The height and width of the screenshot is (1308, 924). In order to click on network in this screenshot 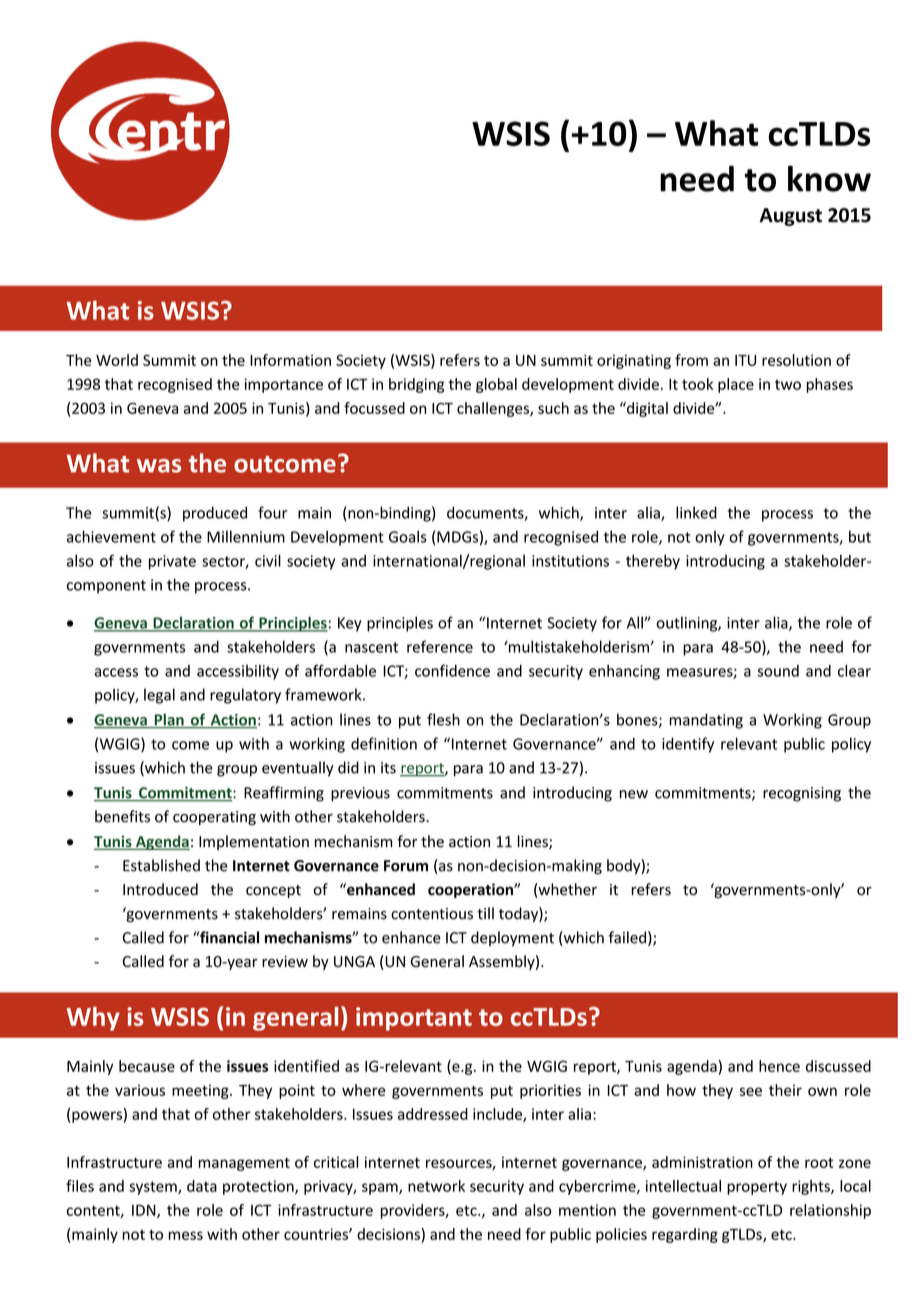, I will do `click(436, 1186)`.
